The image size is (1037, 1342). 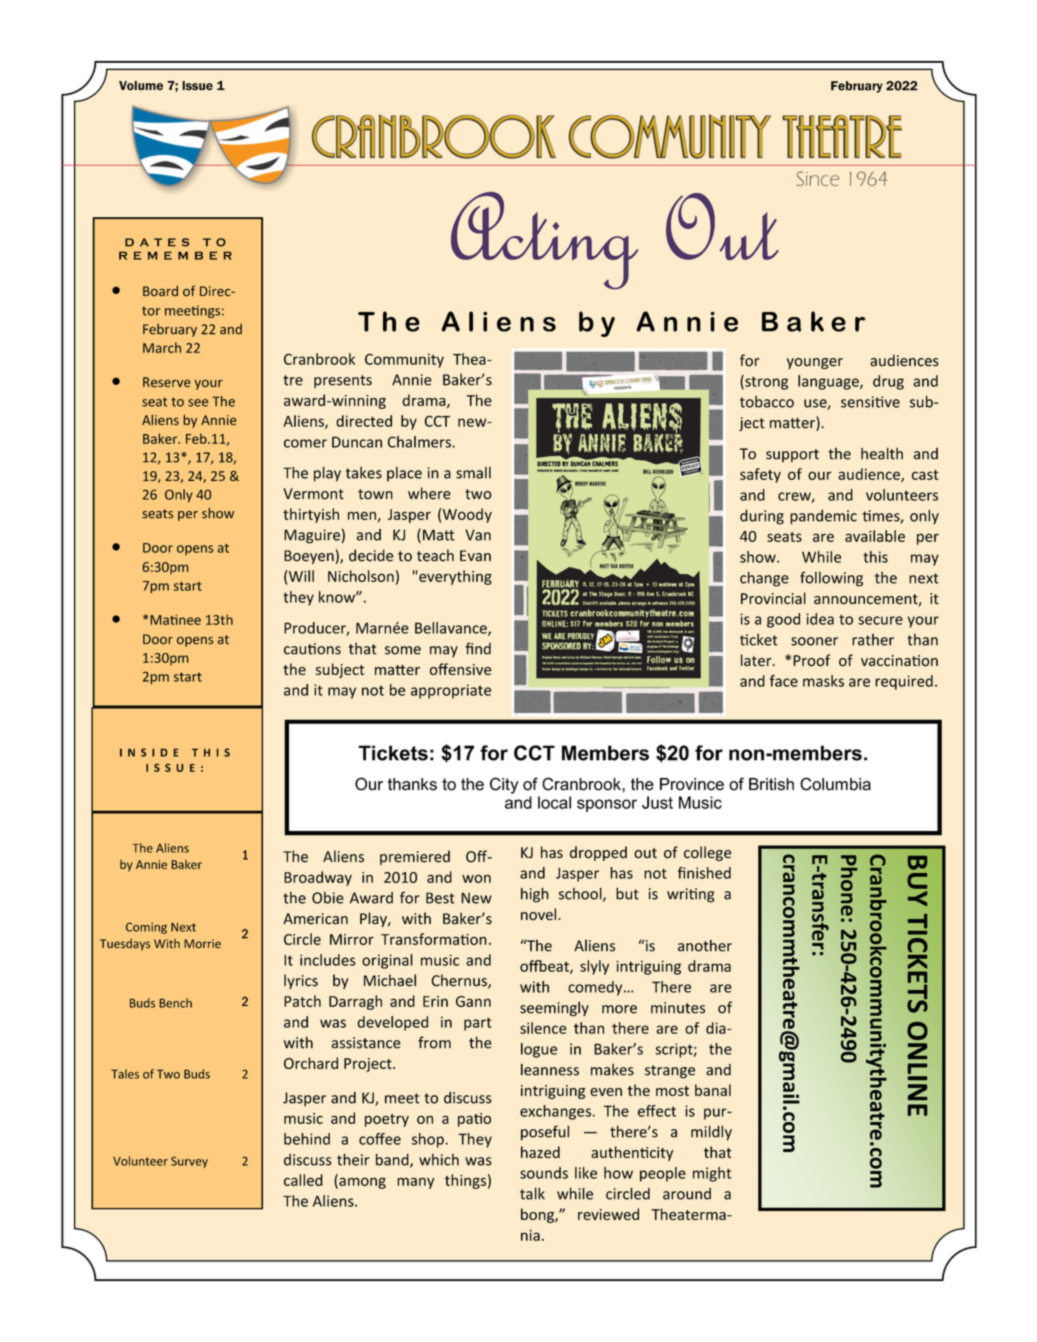 What do you see at coordinates (202, 944) in the screenshot?
I see `Morrie` at bounding box center [202, 944].
